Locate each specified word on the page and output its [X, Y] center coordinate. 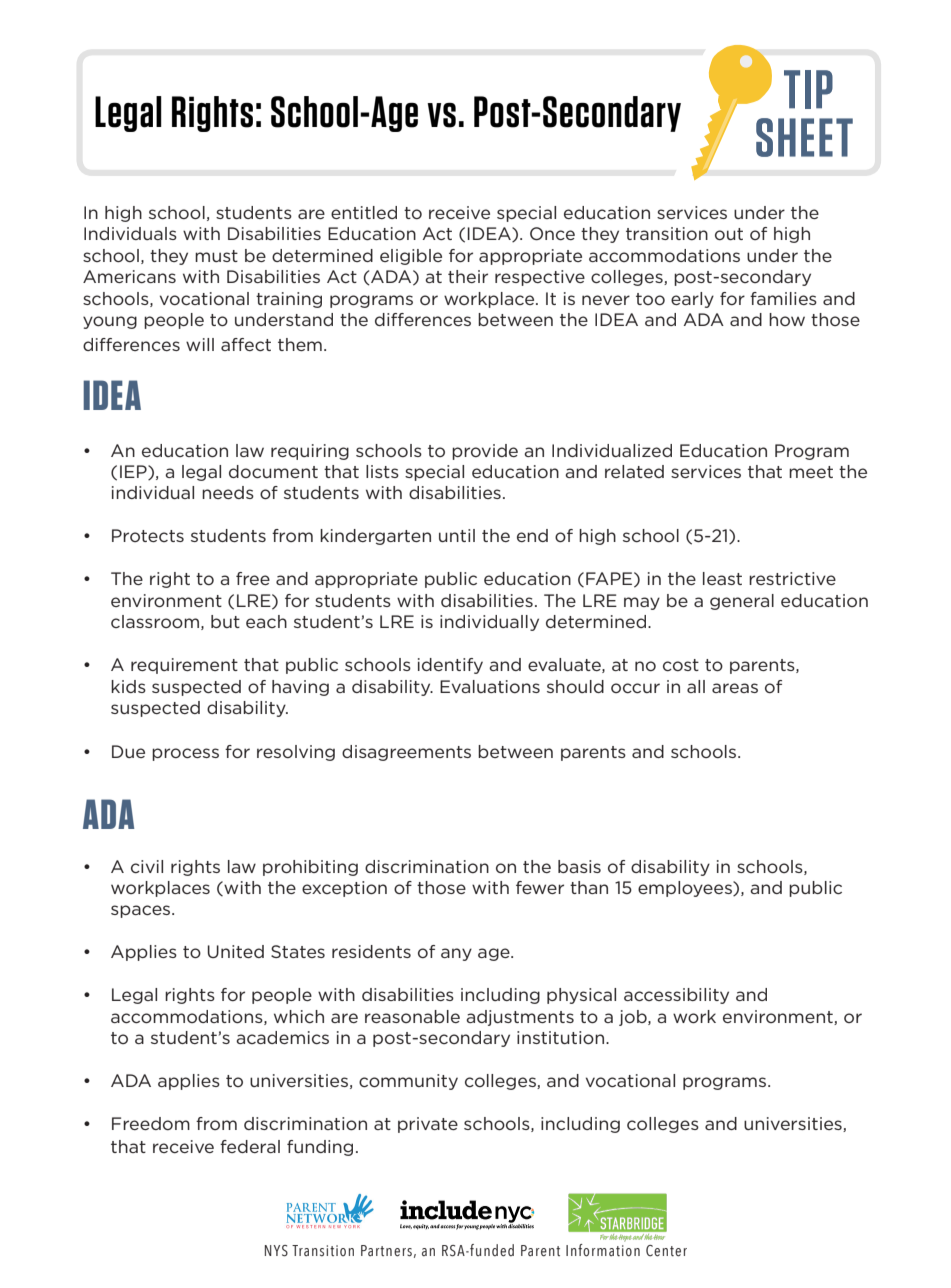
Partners [386, 1251]
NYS [276, 1251]
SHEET [804, 137]
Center [666, 1251]
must [216, 256]
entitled [364, 212]
